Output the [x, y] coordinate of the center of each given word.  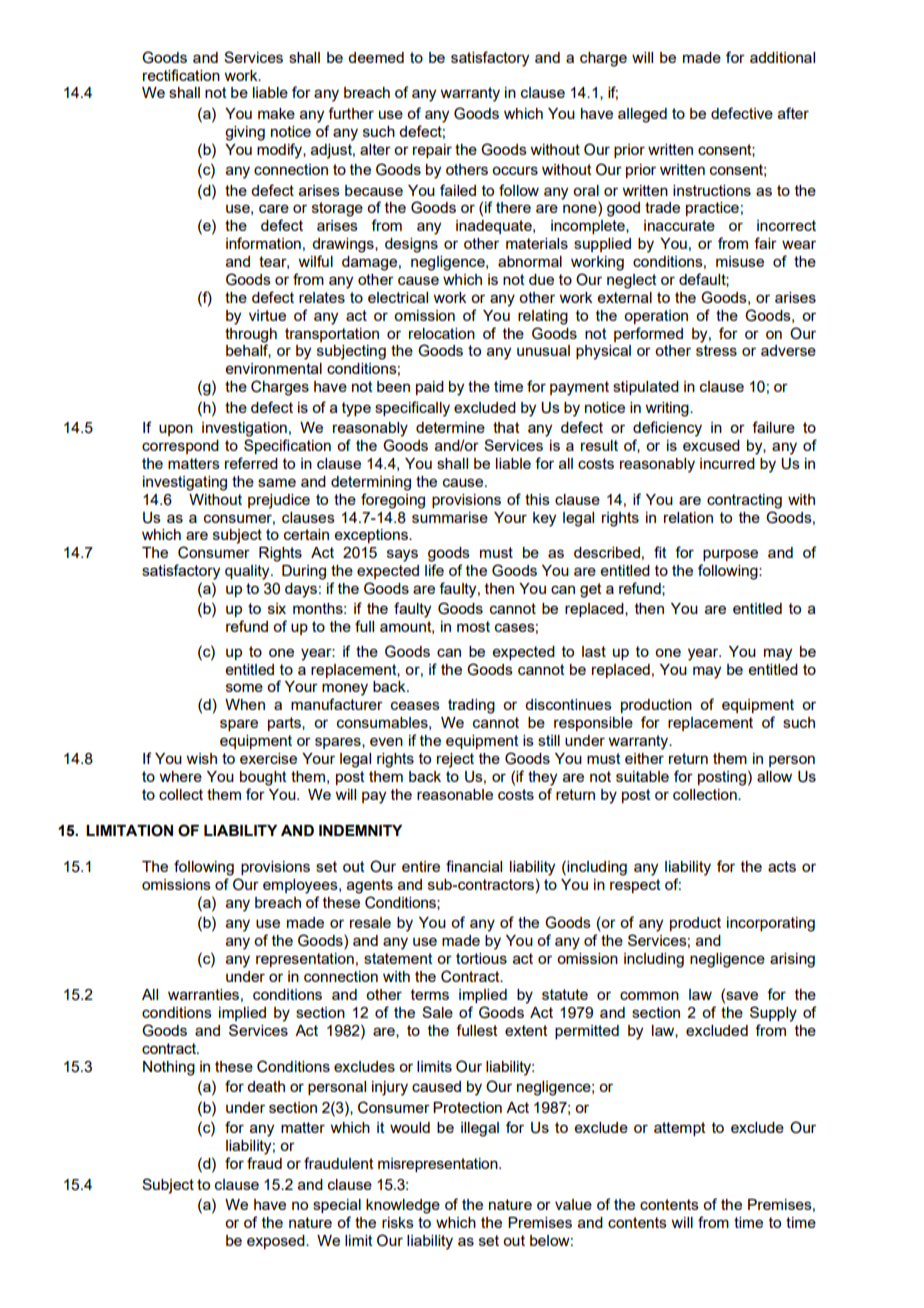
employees [301, 886]
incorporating [771, 924]
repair [432, 151]
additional [782, 57]
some [244, 687]
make [276, 113]
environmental [274, 368]
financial [474, 866]
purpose [730, 555]
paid [430, 388]
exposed [277, 1242]
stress [716, 350]
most [473, 626]
